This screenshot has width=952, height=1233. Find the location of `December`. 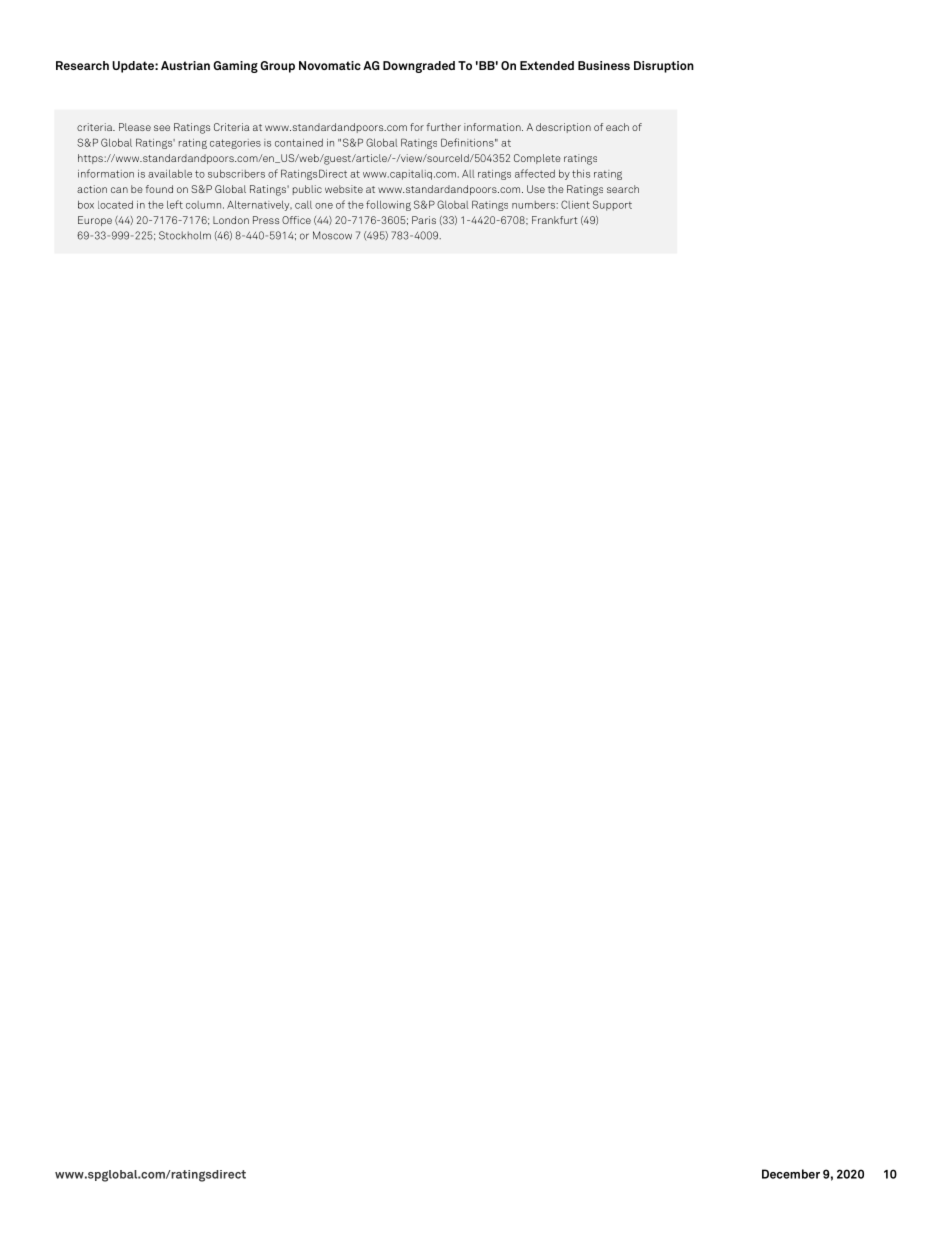

December is located at coordinates (791, 1174).
